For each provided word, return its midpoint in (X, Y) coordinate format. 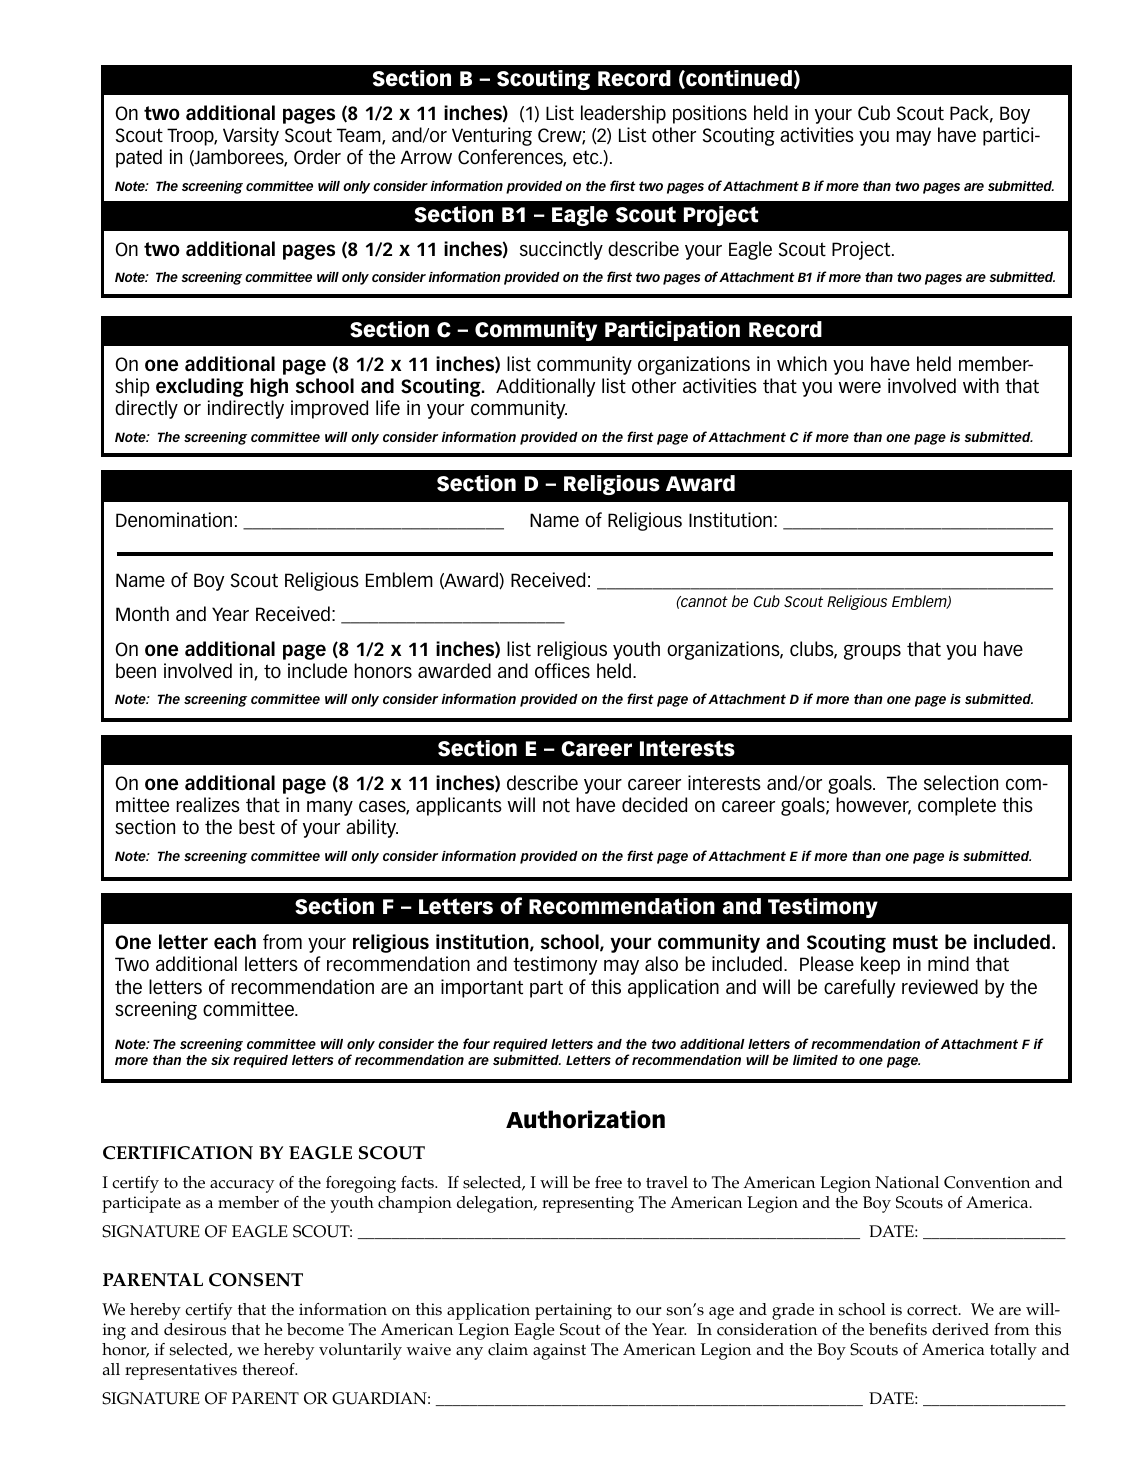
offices (562, 671)
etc (587, 157)
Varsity (251, 136)
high (269, 387)
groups (872, 652)
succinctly (561, 250)
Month (142, 614)
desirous (195, 1329)
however (873, 806)
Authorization (585, 1119)
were (859, 388)
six (220, 1060)
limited (815, 1060)
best (257, 827)
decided (654, 805)
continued (738, 79)
